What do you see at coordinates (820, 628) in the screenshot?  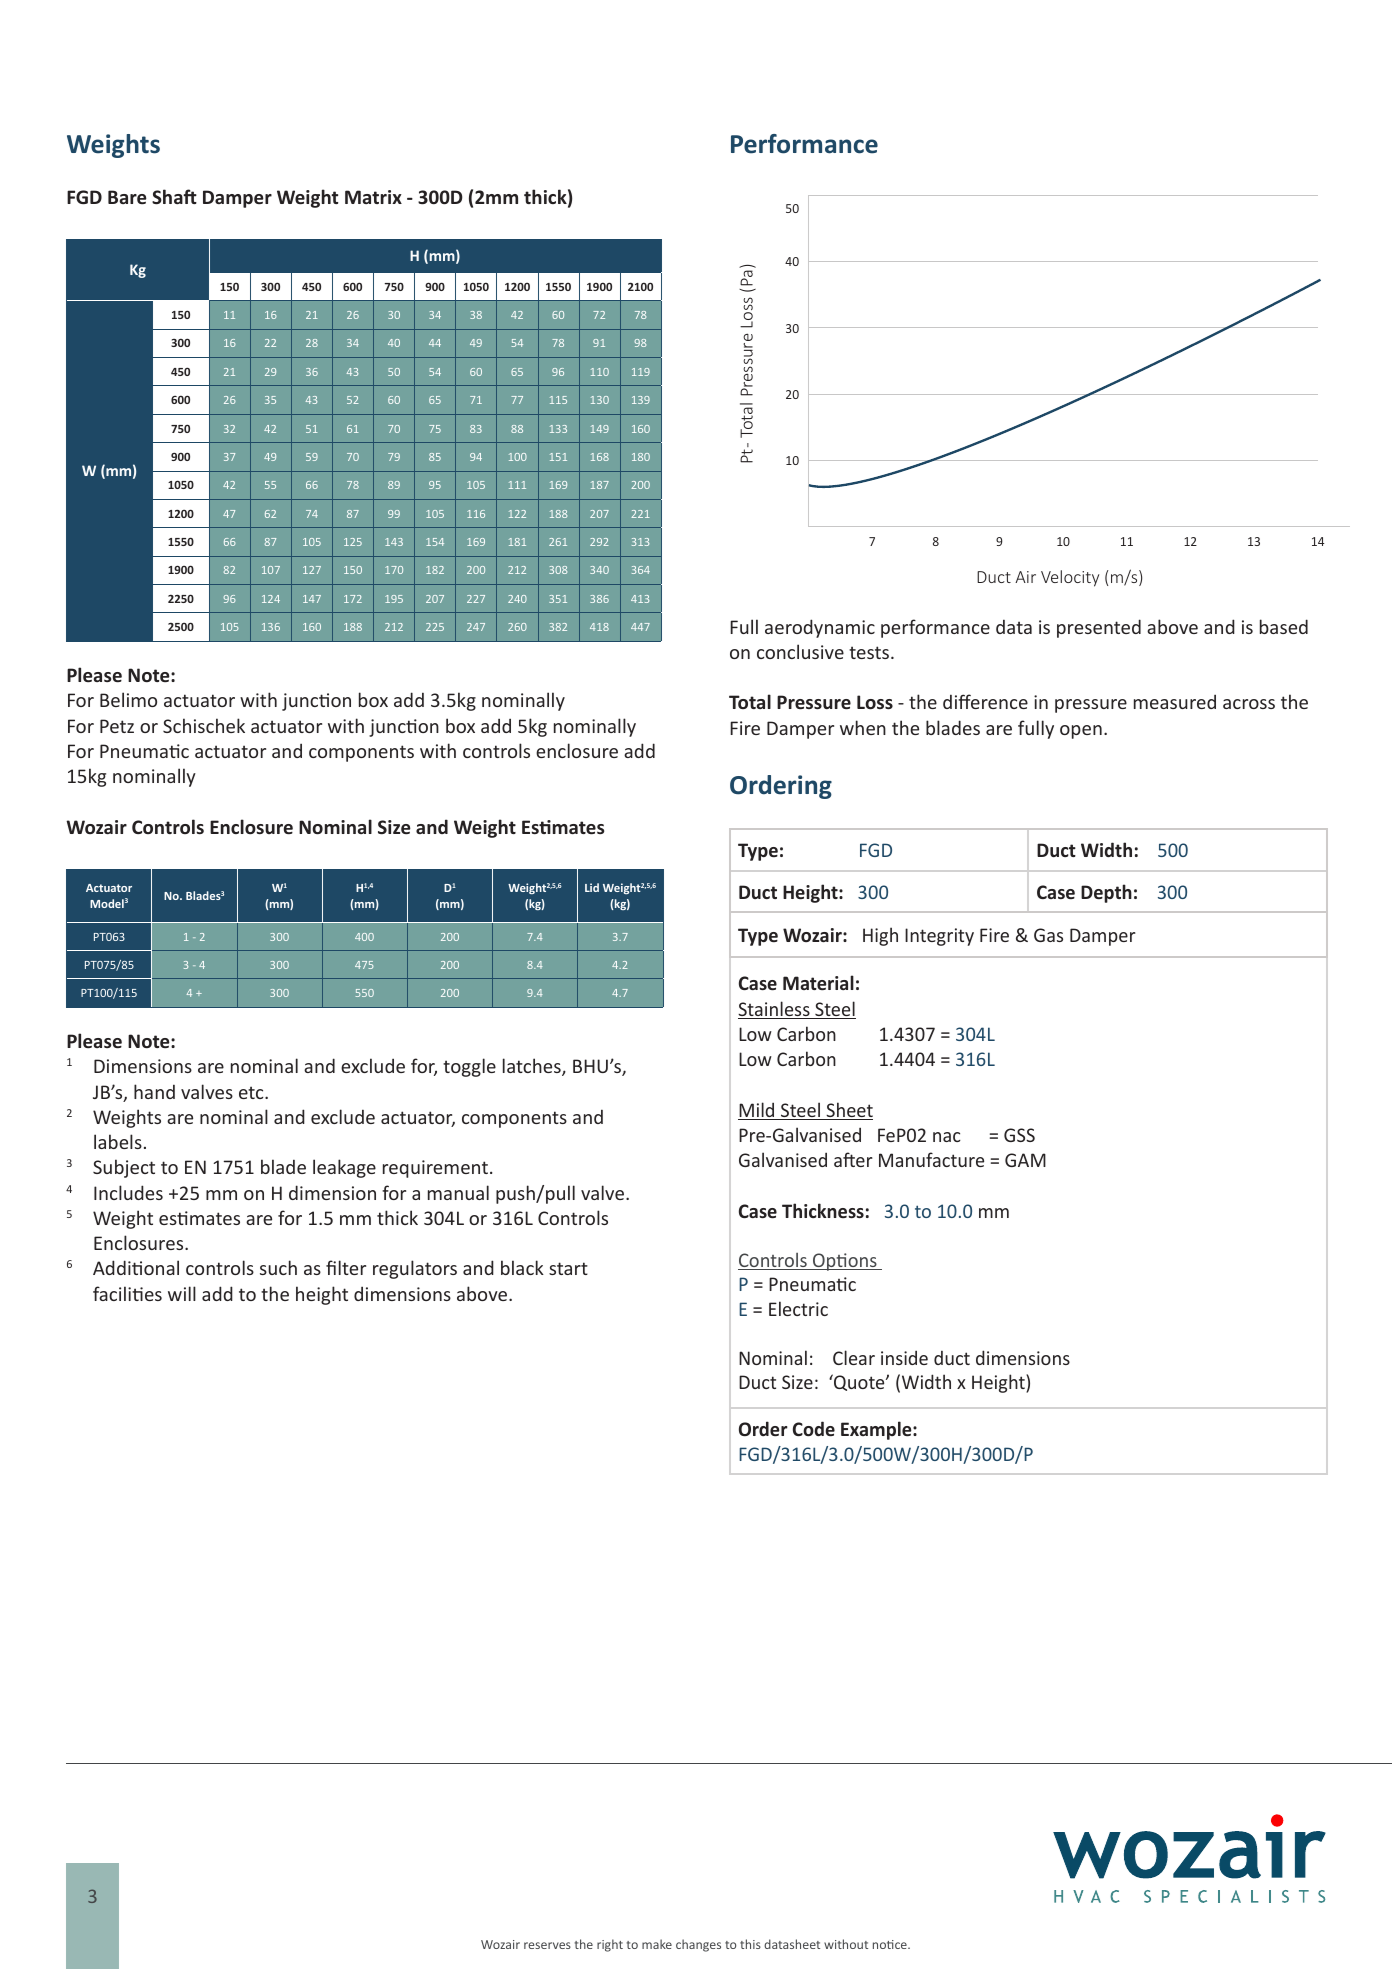 I see `aerodynamic` at bounding box center [820, 628].
